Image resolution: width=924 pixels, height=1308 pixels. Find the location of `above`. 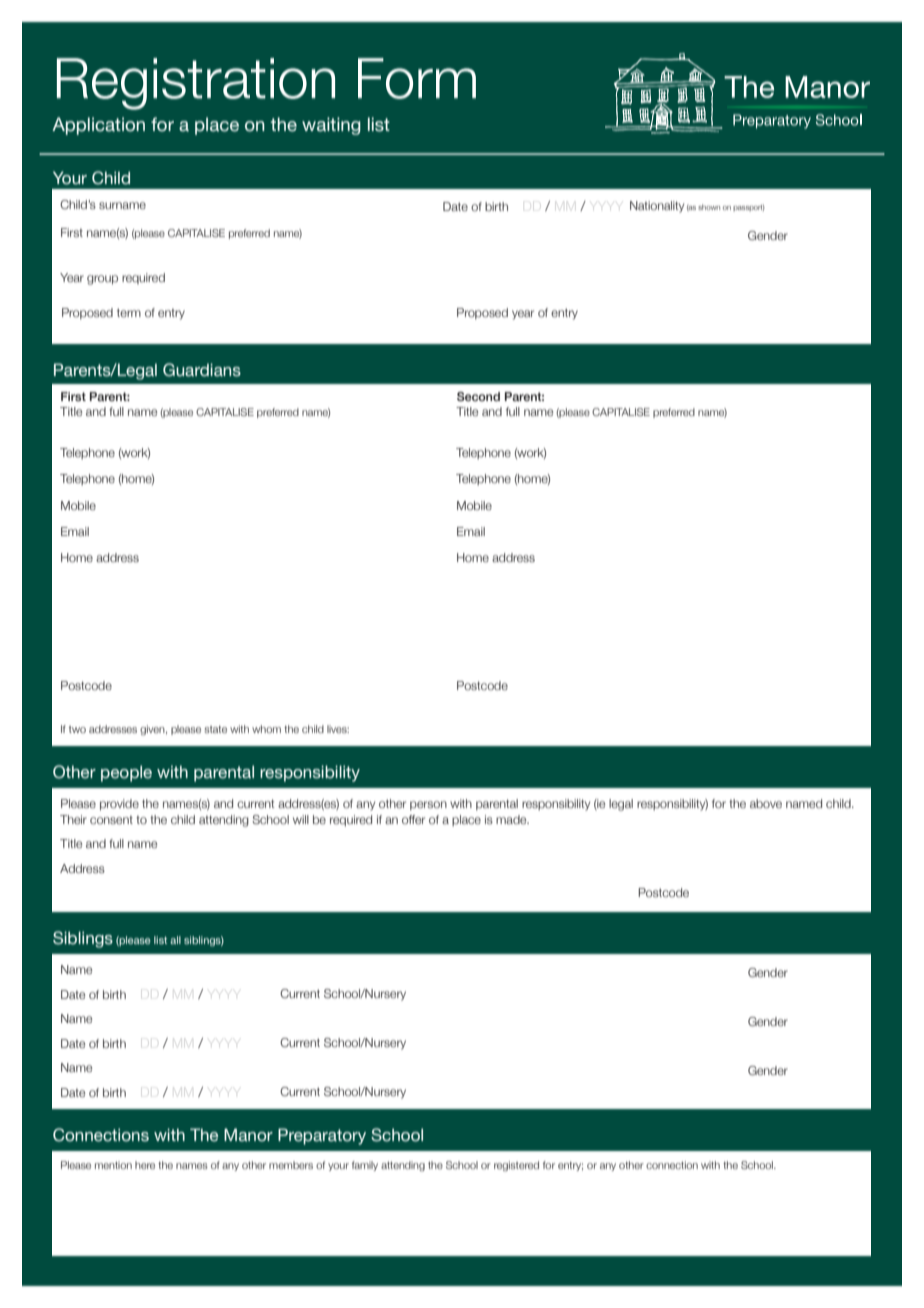

above is located at coordinates (766, 803).
